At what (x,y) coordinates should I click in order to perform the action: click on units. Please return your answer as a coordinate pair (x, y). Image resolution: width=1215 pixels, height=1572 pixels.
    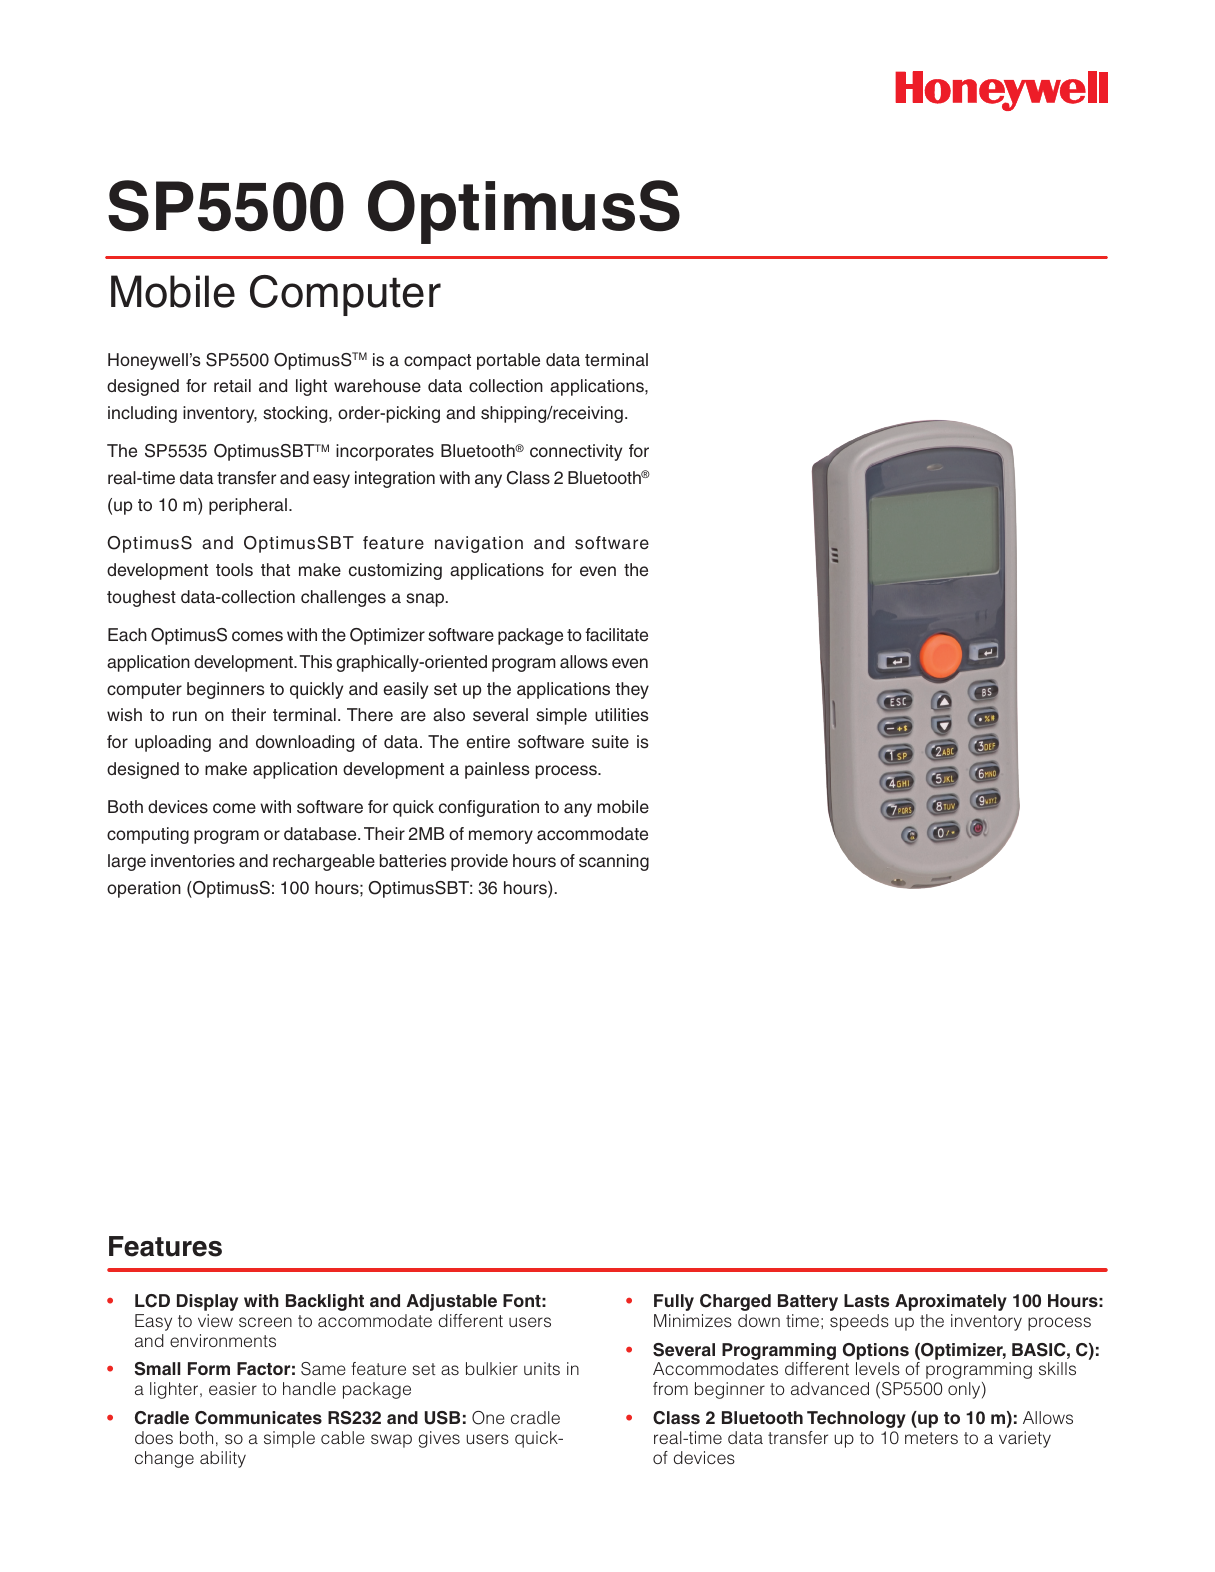
    Looking at the image, I should click on (542, 1368).
